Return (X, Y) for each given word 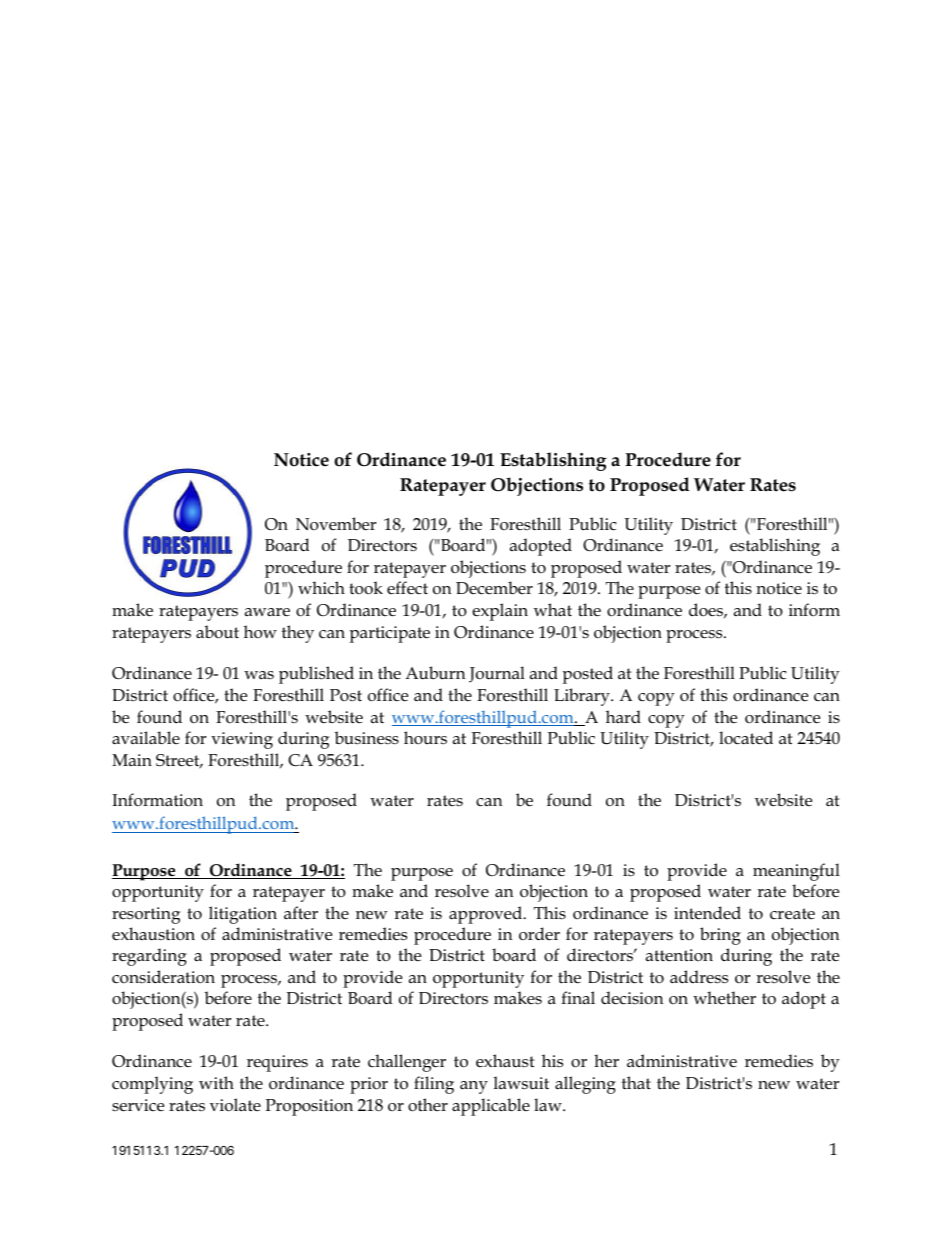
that (636, 1082)
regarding (149, 957)
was (259, 675)
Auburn (435, 673)
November (336, 524)
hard (623, 716)
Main (132, 760)
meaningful (796, 872)
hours (425, 737)
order (539, 933)
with (216, 1082)
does (707, 610)
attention (679, 955)
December (494, 588)
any (474, 1087)
